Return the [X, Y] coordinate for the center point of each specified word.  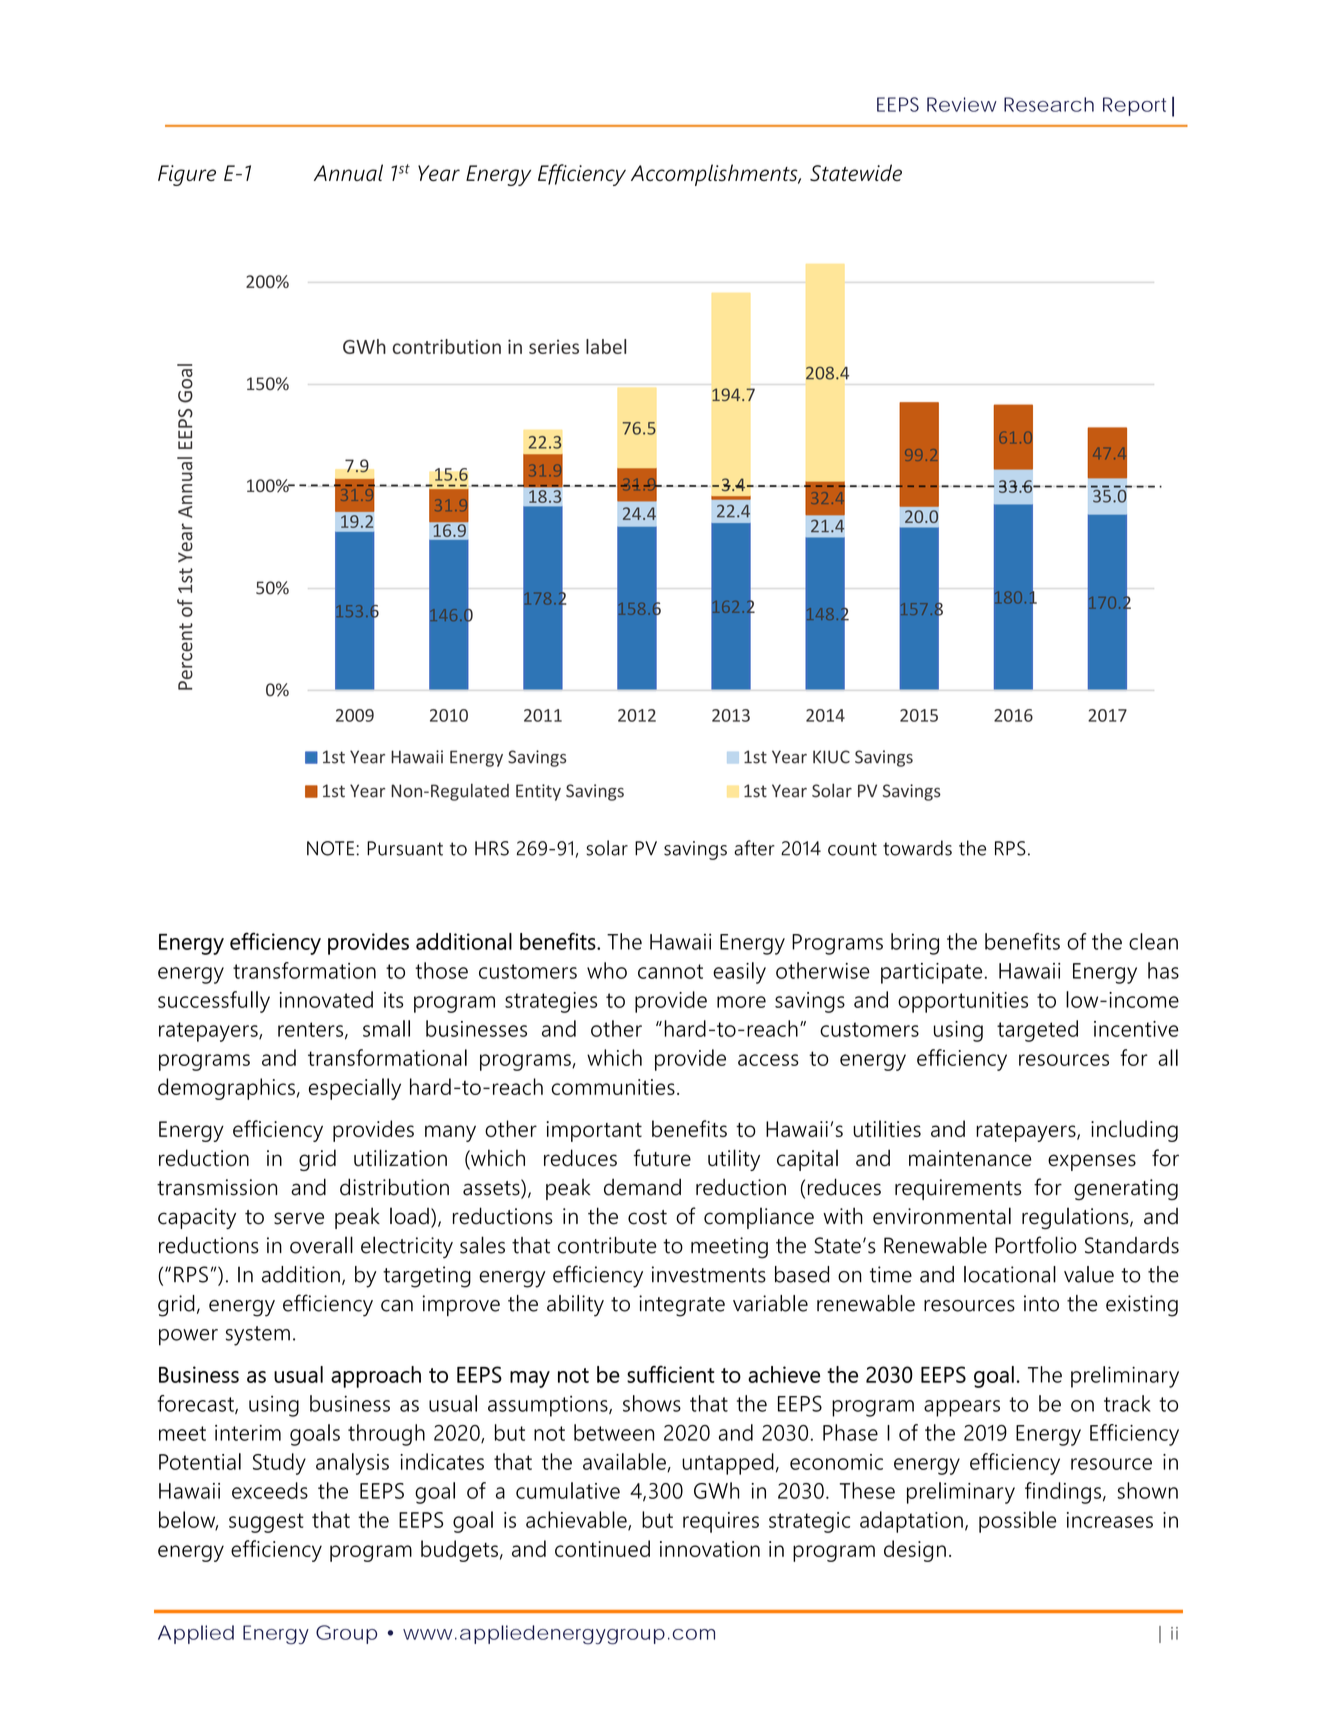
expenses [1092, 1162]
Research [1049, 104]
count [852, 849]
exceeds [270, 1490]
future [662, 1158]
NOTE [330, 848]
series [554, 346]
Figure [187, 175]
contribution [447, 346]
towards [917, 848]
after [754, 848]
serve [299, 1218]
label [606, 346]
